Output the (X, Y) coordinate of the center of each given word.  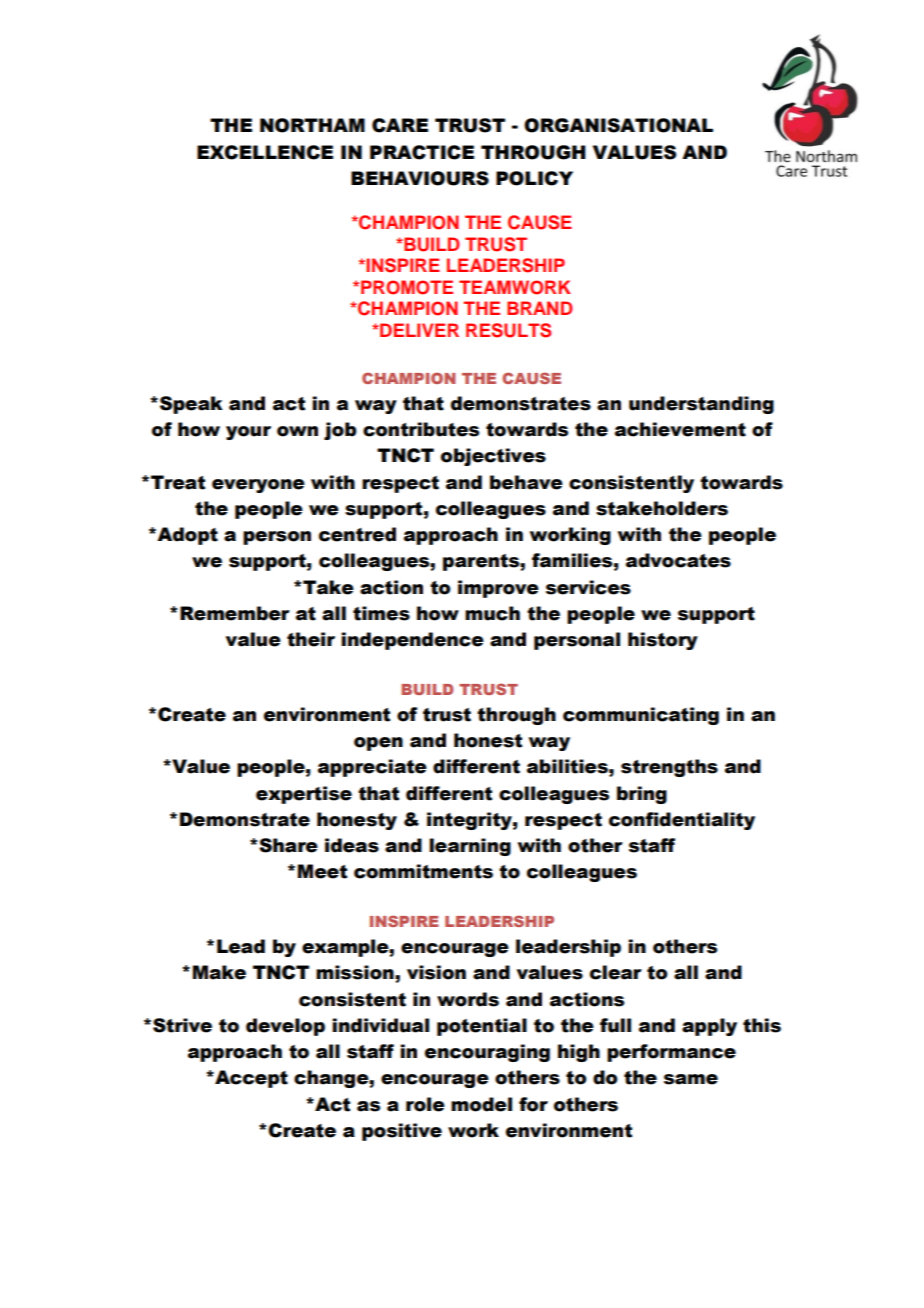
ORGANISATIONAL (618, 125)
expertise (304, 795)
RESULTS (508, 330)
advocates (678, 560)
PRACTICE (422, 152)
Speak (191, 405)
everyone (258, 486)
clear (616, 972)
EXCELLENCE (265, 152)
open (378, 744)
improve (498, 589)
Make (219, 972)
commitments (423, 871)
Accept (250, 1079)
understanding (701, 405)
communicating (641, 716)
